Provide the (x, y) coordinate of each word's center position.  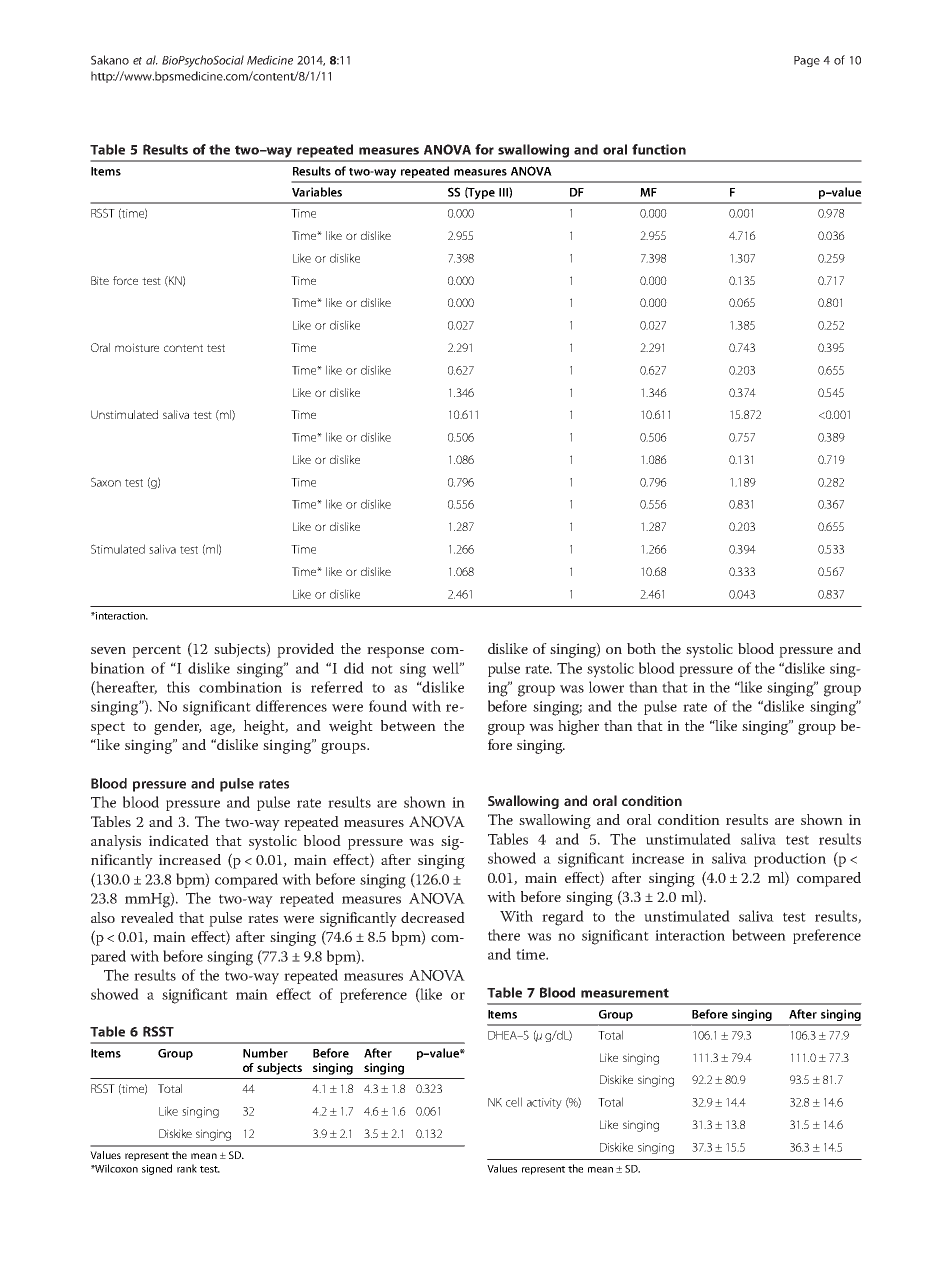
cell (514, 1102)
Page (807, 61)
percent (156, 651)
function (659, 149)
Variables (317, 192)
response (395, 652)
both (641, 648)
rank (187, 1168)
